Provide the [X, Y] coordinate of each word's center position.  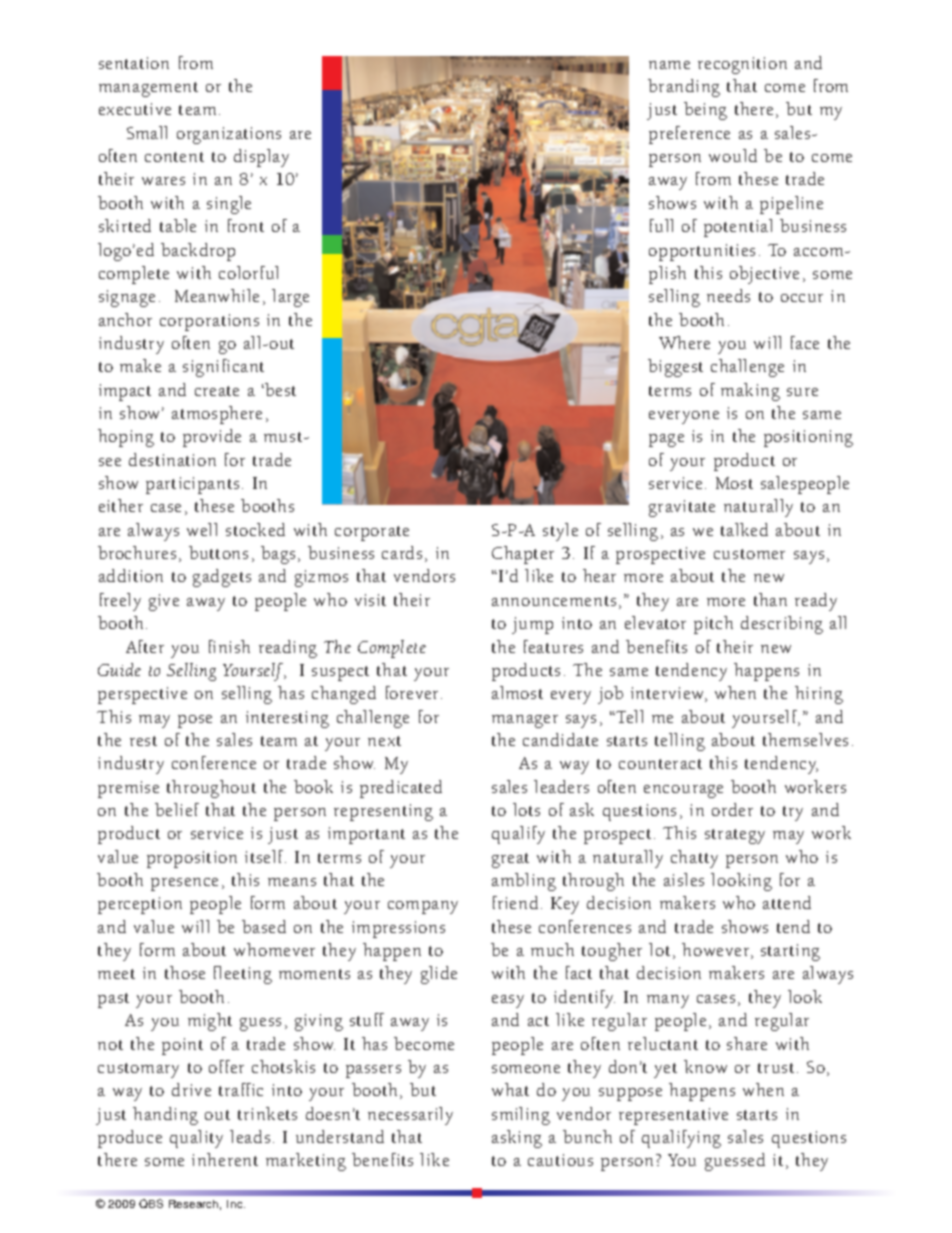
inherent [225, 1159]
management [148, 89]
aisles [684, 879]
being [705, 111]
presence [184, 884]
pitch [713, 625]
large [290, 298]
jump [532, 625]
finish [229, 646]
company [423, 907]
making [750, 392]
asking [517, 1139]
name [669, 65]
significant [223, 368]
